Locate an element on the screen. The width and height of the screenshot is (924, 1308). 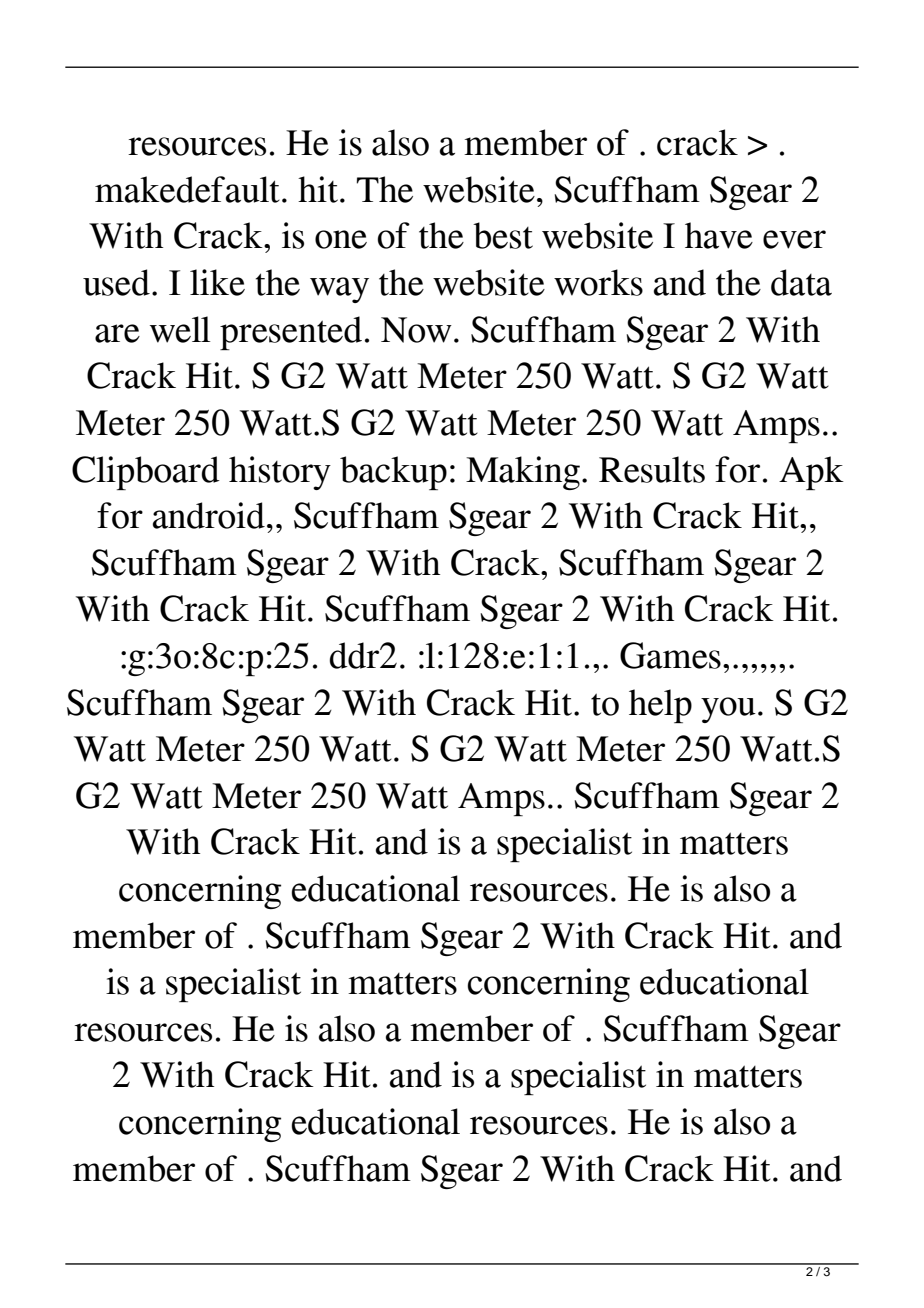
well is located at coordinates (180, 329).
